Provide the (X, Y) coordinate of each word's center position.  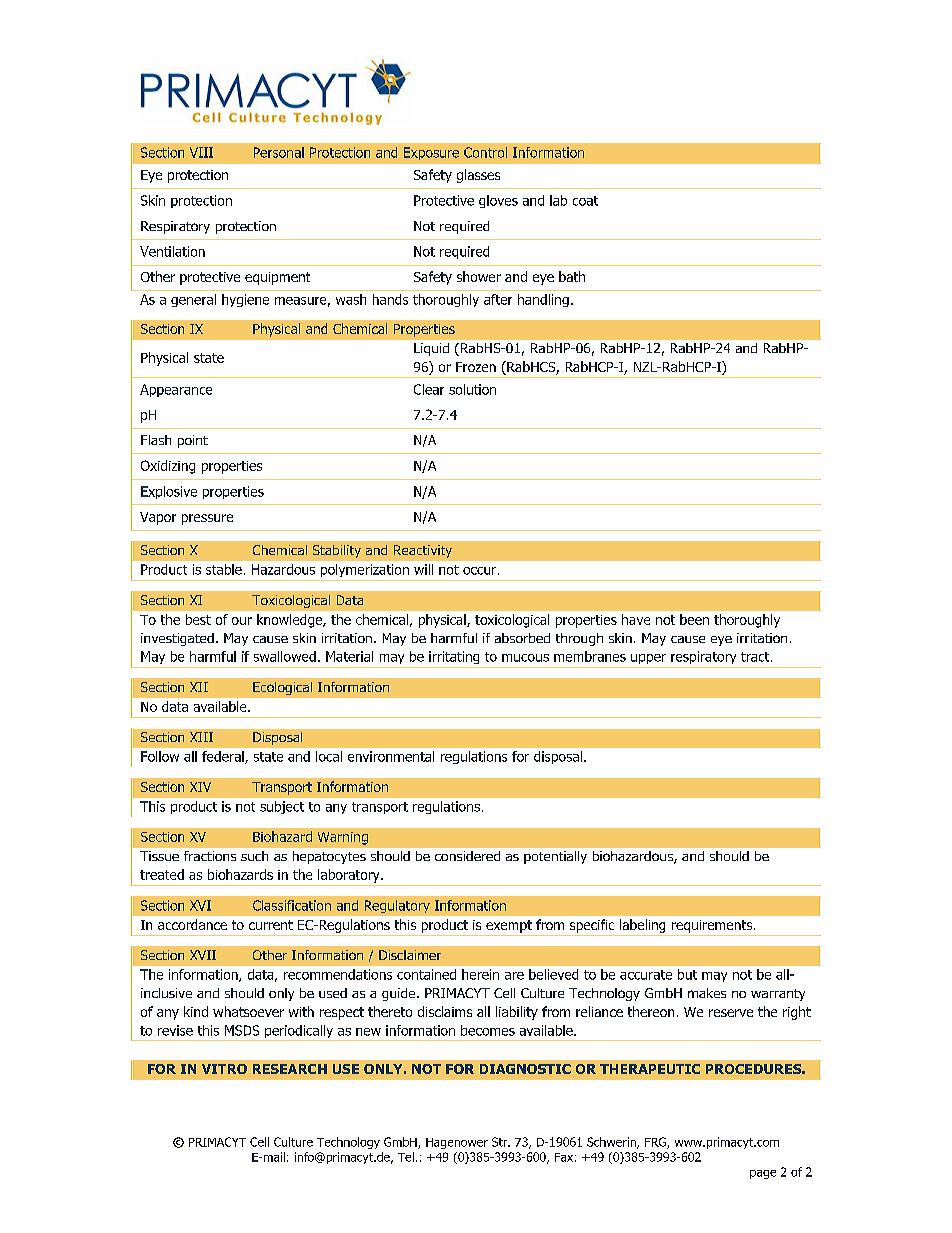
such (254, 856)
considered (467, 856)
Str (501, 1142)
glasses (478, 176)
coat (585, 201)
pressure (207, 519)
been (694, 619)
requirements (712, 926)
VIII (201, 152)
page (763, 1174)
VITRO (224, 1069)
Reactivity (423, 551)
